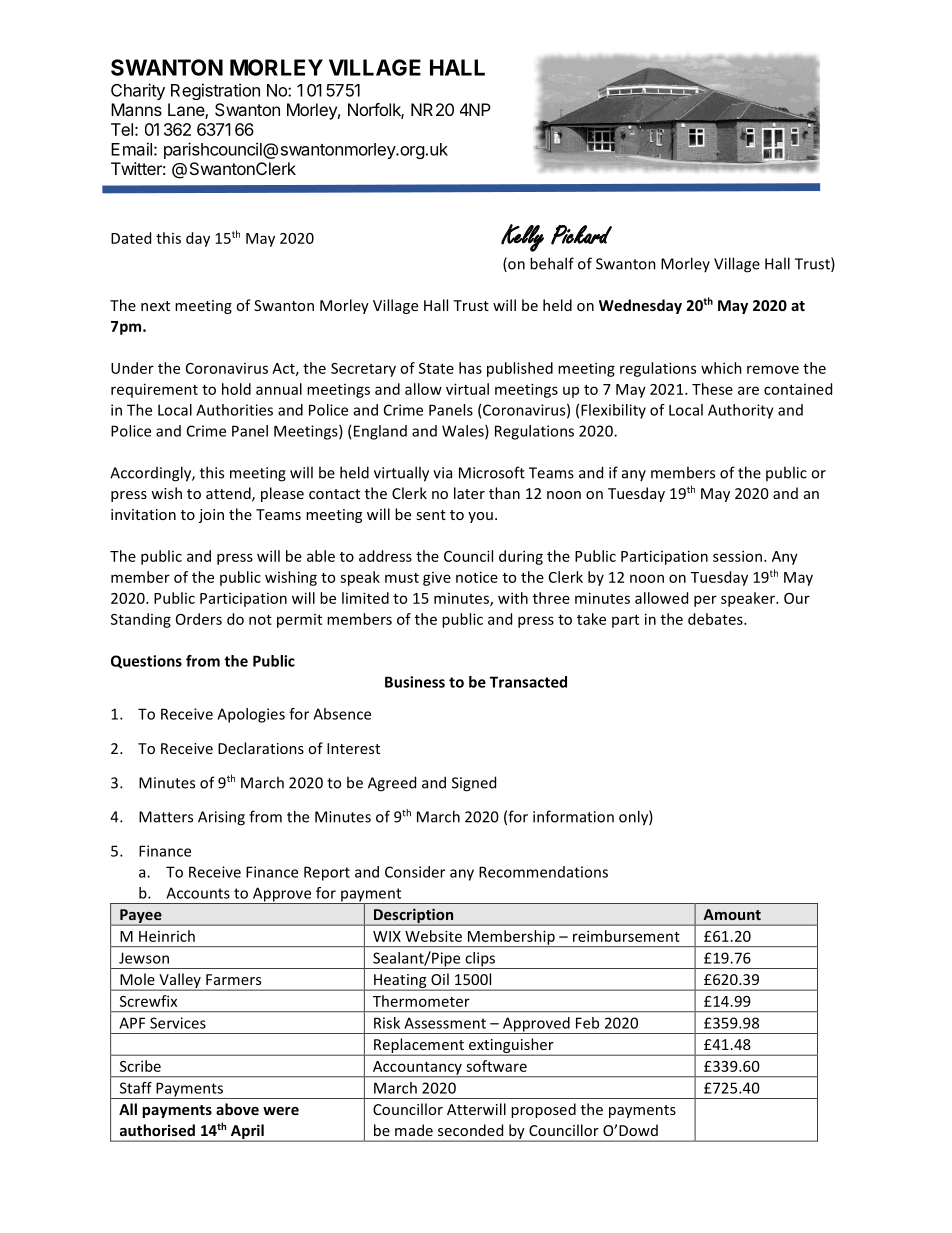 The image size is (952, 1233). I want to click on Registration, so click(215, 91).
